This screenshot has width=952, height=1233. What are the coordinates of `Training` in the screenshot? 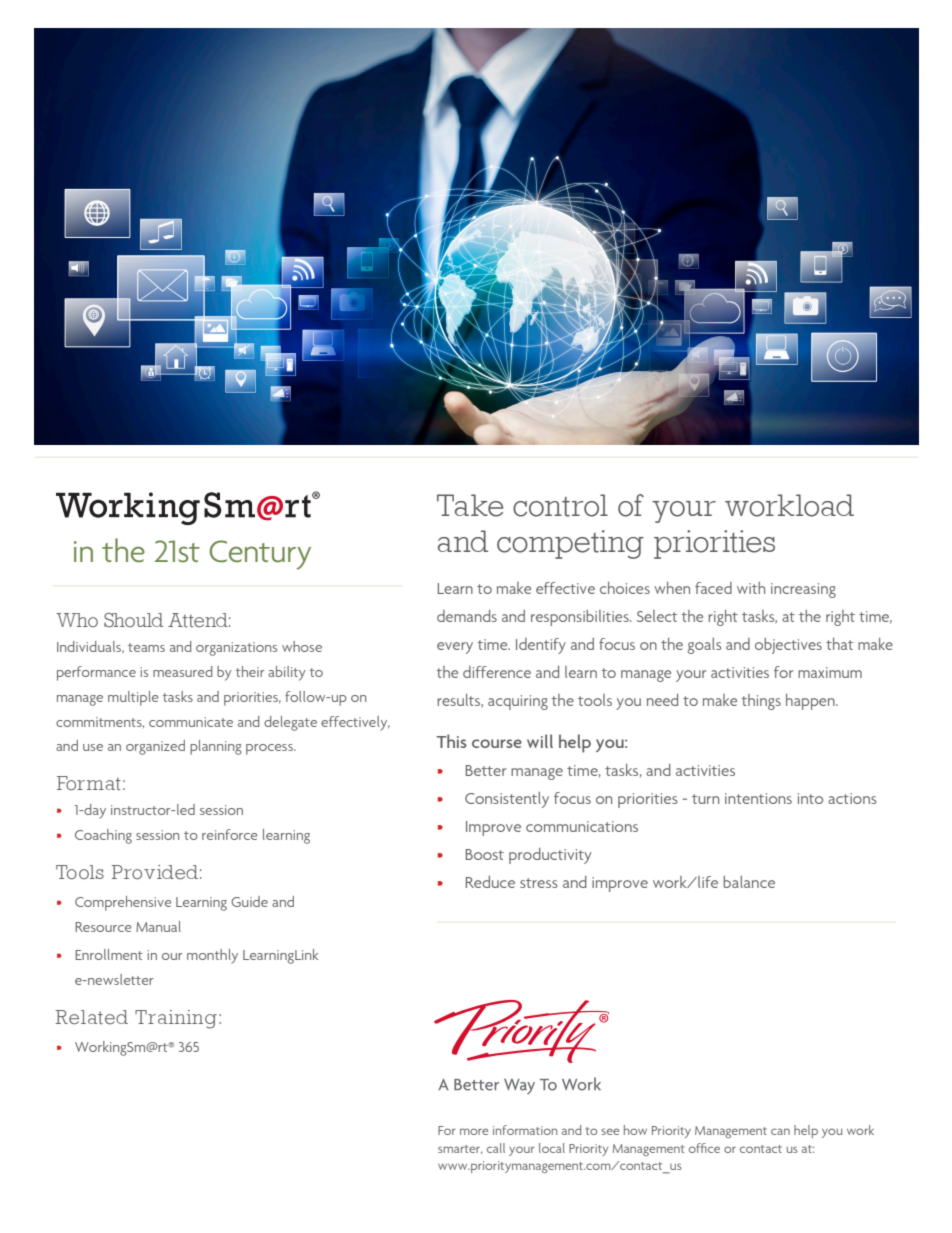 It's located at (176, 1019).
